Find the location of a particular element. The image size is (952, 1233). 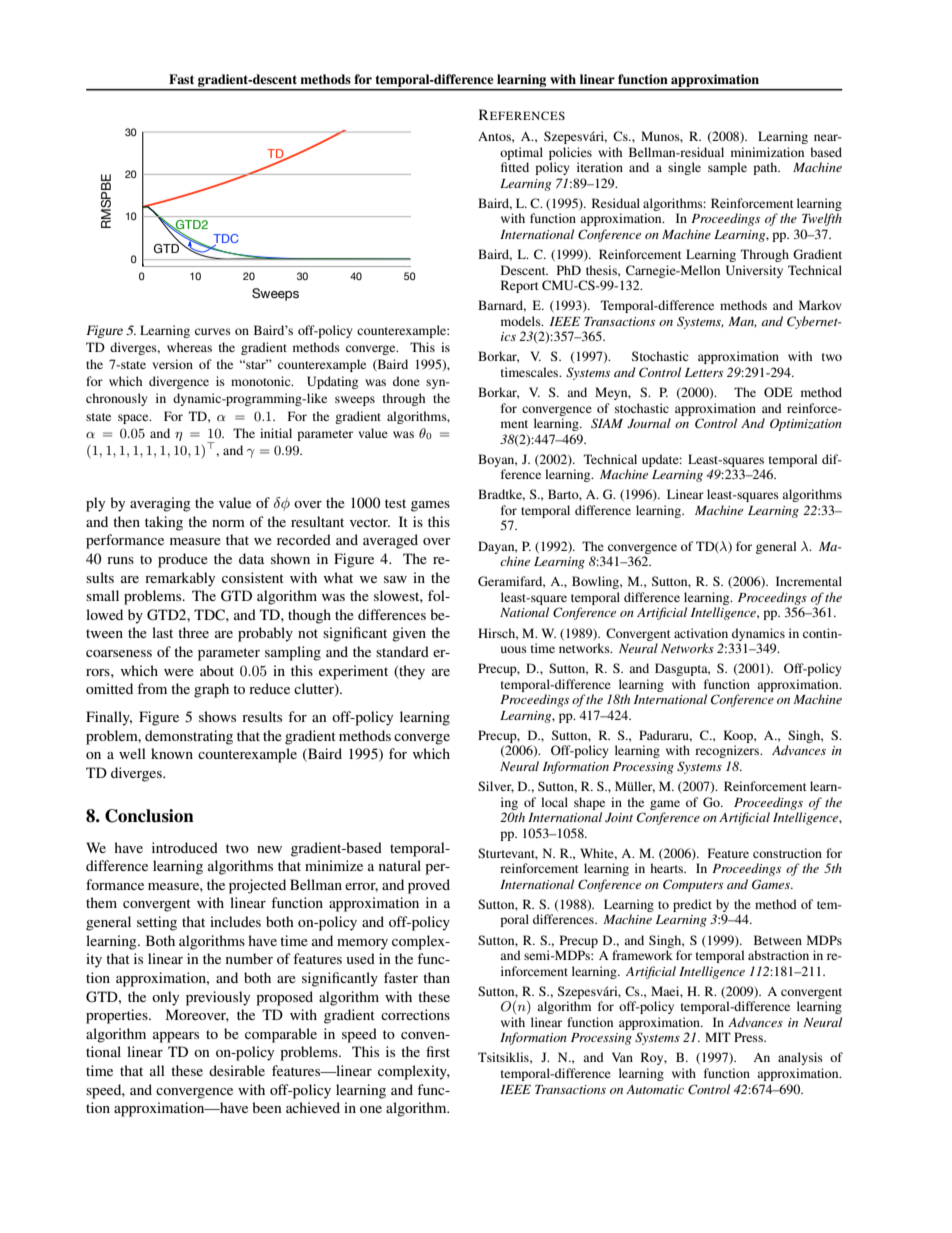

first is located at coordinates (438, 1051).
